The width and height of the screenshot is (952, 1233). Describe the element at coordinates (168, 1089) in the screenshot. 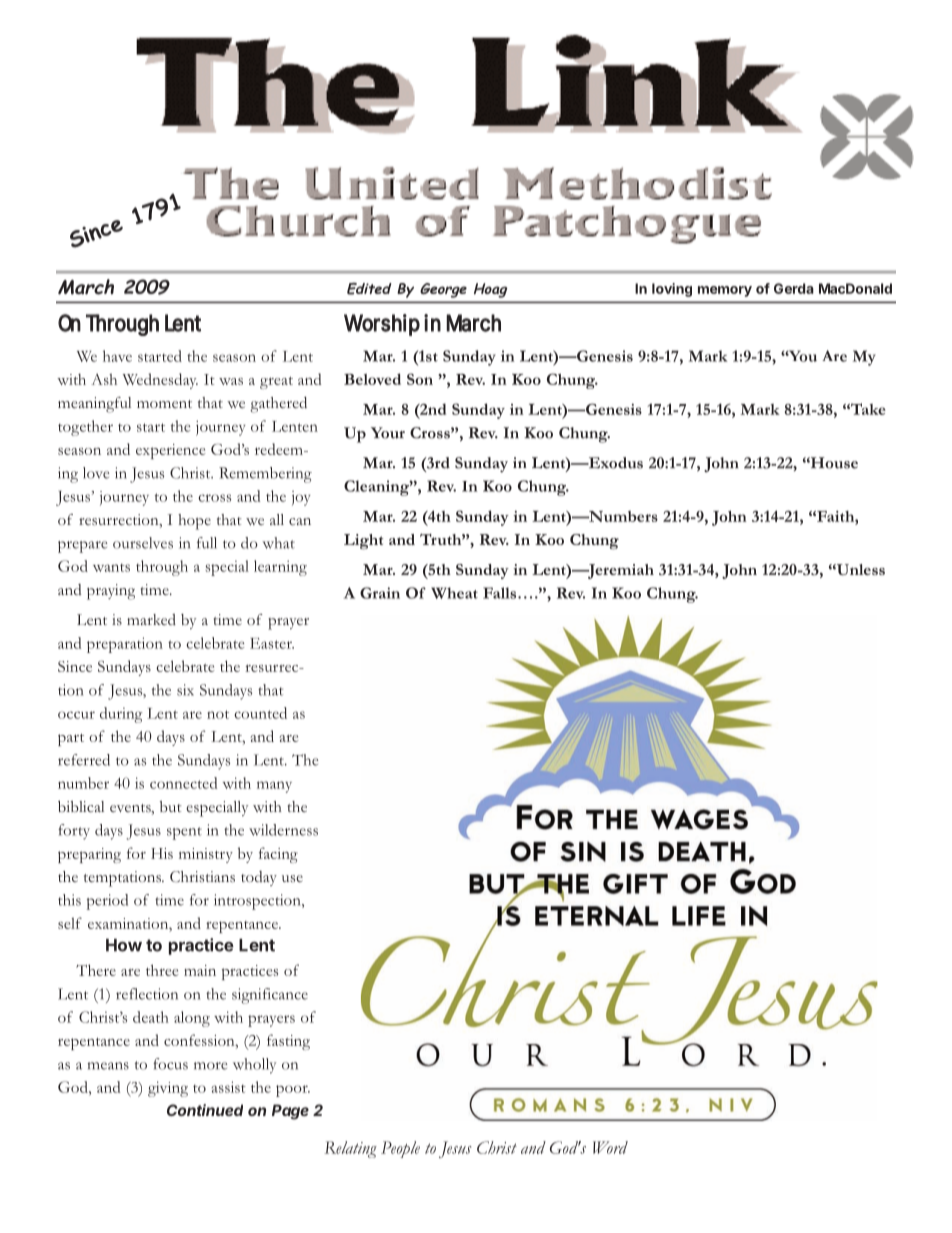

I see `giving` at that location.
